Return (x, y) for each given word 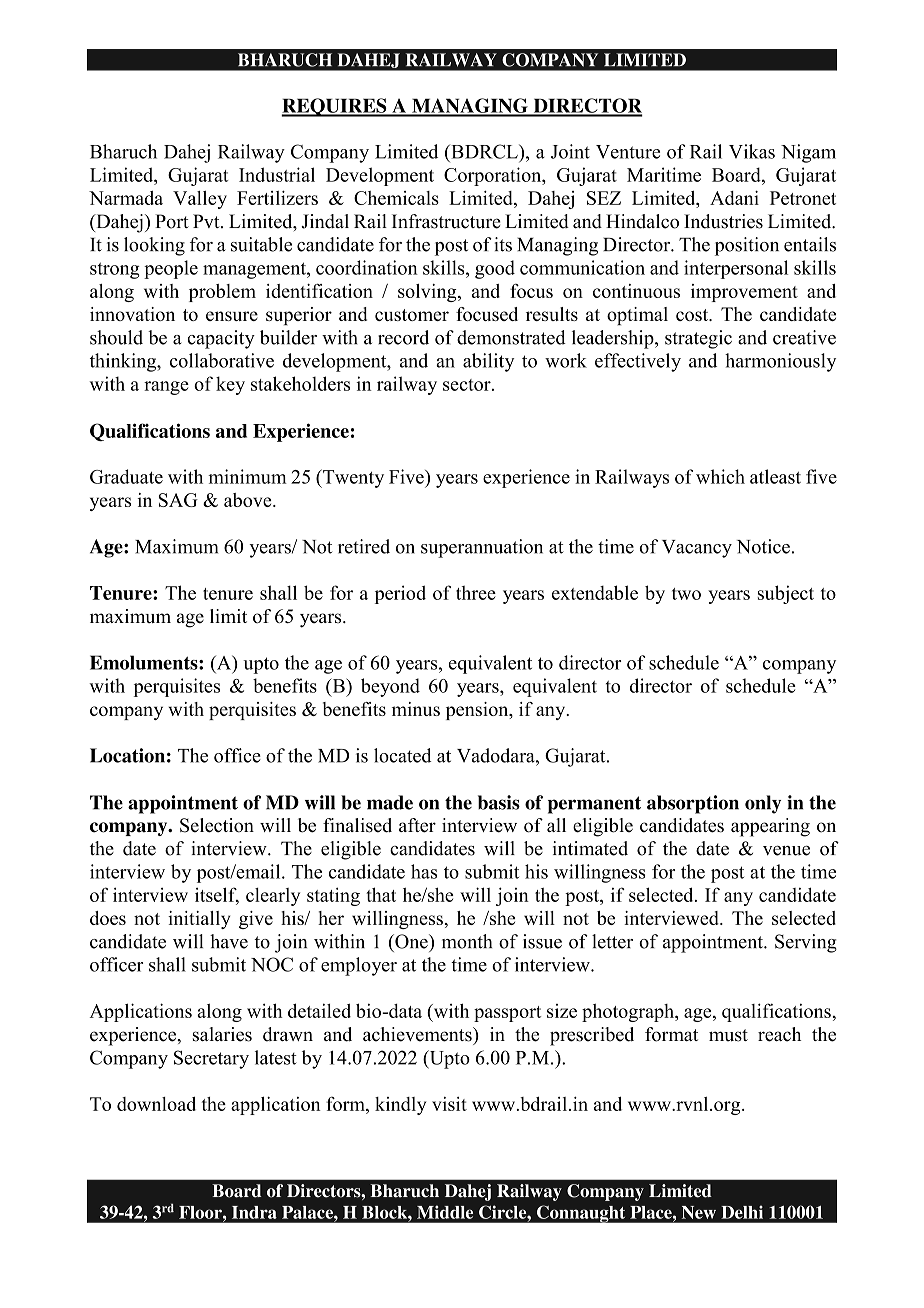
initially (199, 920)
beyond (390, 687)
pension (478, 711)
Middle (445, 1212)
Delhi (742, 1212)
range (166, 388)
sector (468, 385)
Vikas (752, 151)
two (686, 594)
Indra (254, 1212)
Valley (200, 200)
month (467, 941)
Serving (806, 943)
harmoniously (780, 362)
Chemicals (396, 198)
